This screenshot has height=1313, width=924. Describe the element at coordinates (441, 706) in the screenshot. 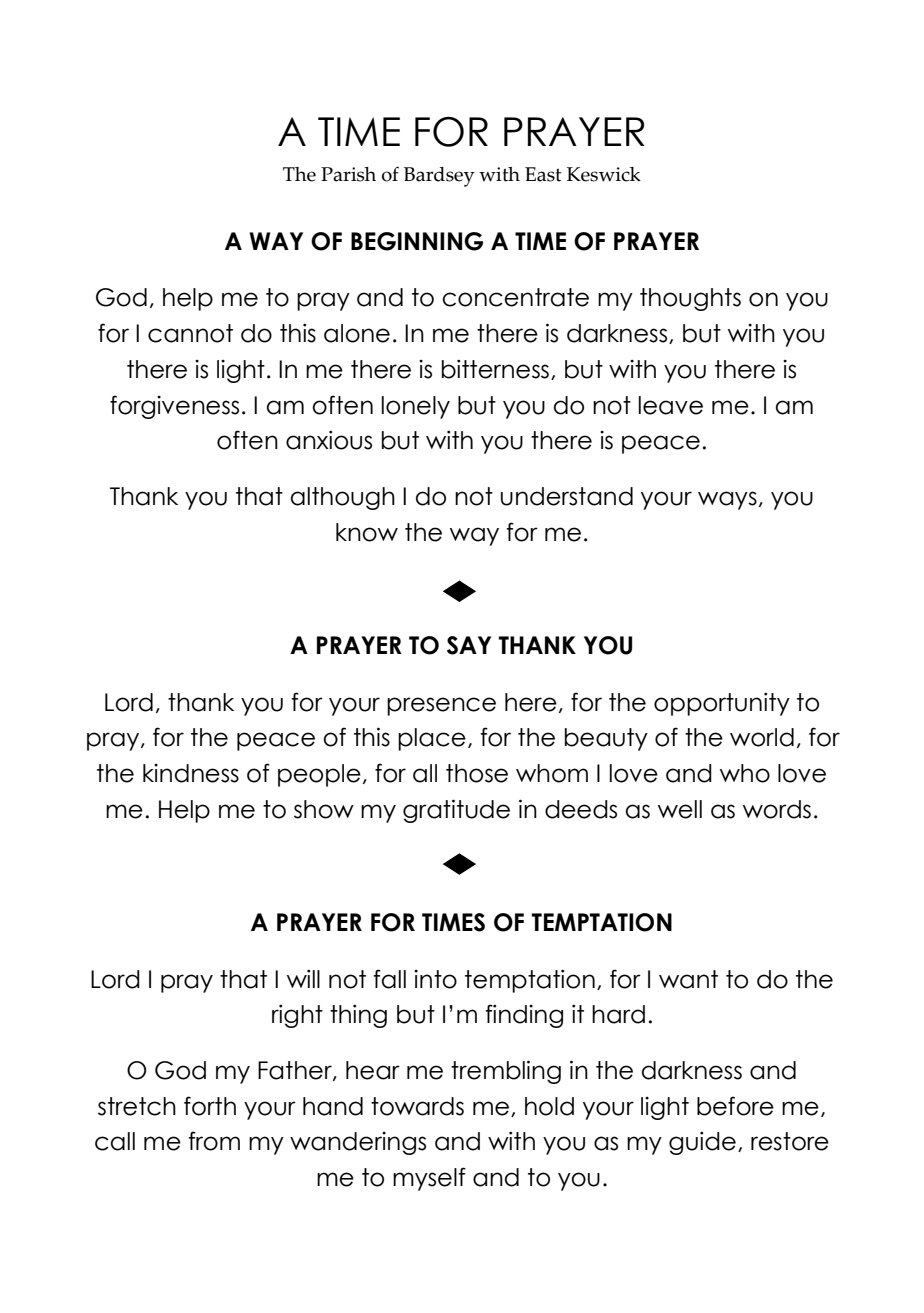

I see `presence` at that location.
